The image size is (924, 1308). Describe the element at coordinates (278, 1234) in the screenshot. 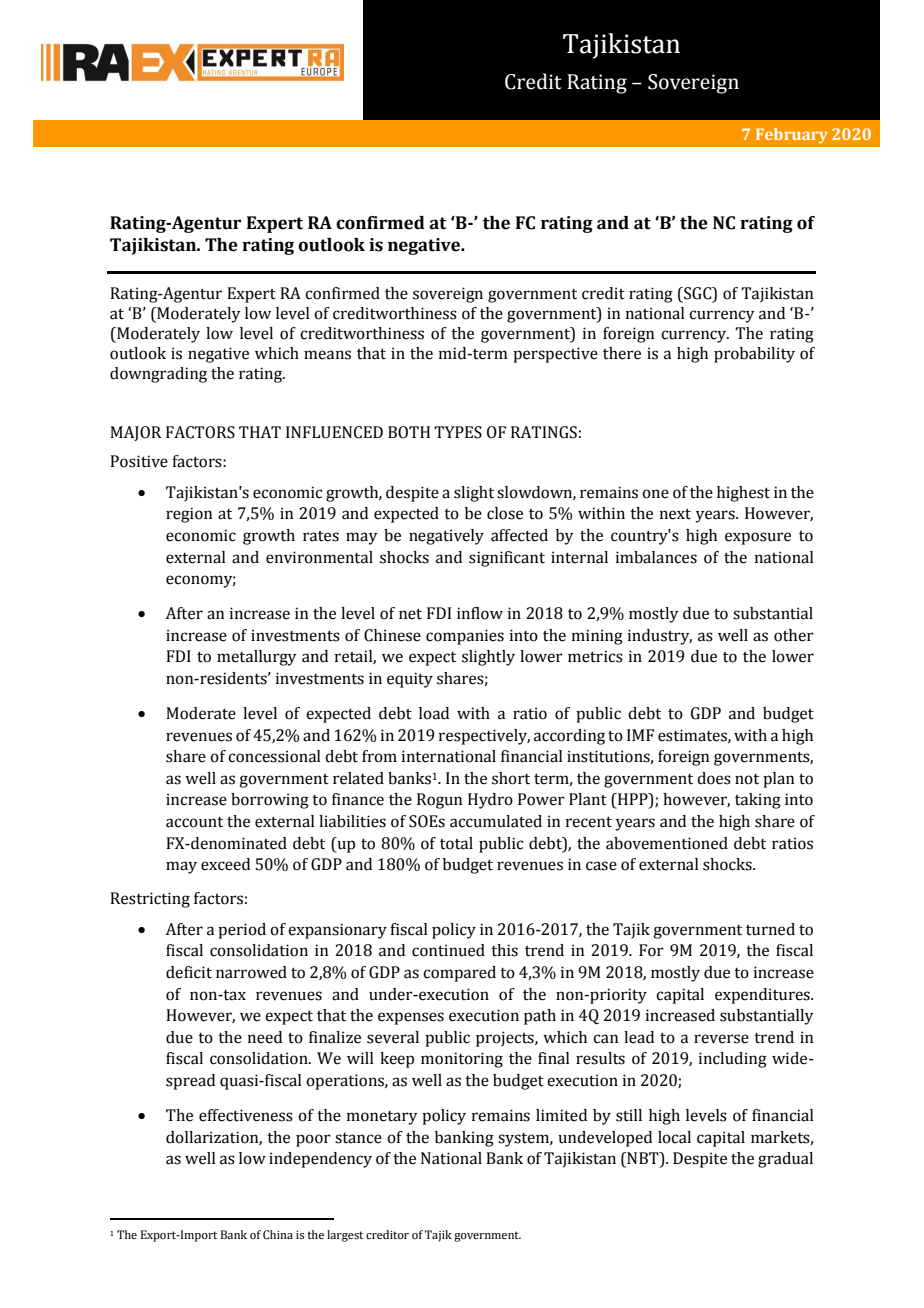

I see `China` at that location.
